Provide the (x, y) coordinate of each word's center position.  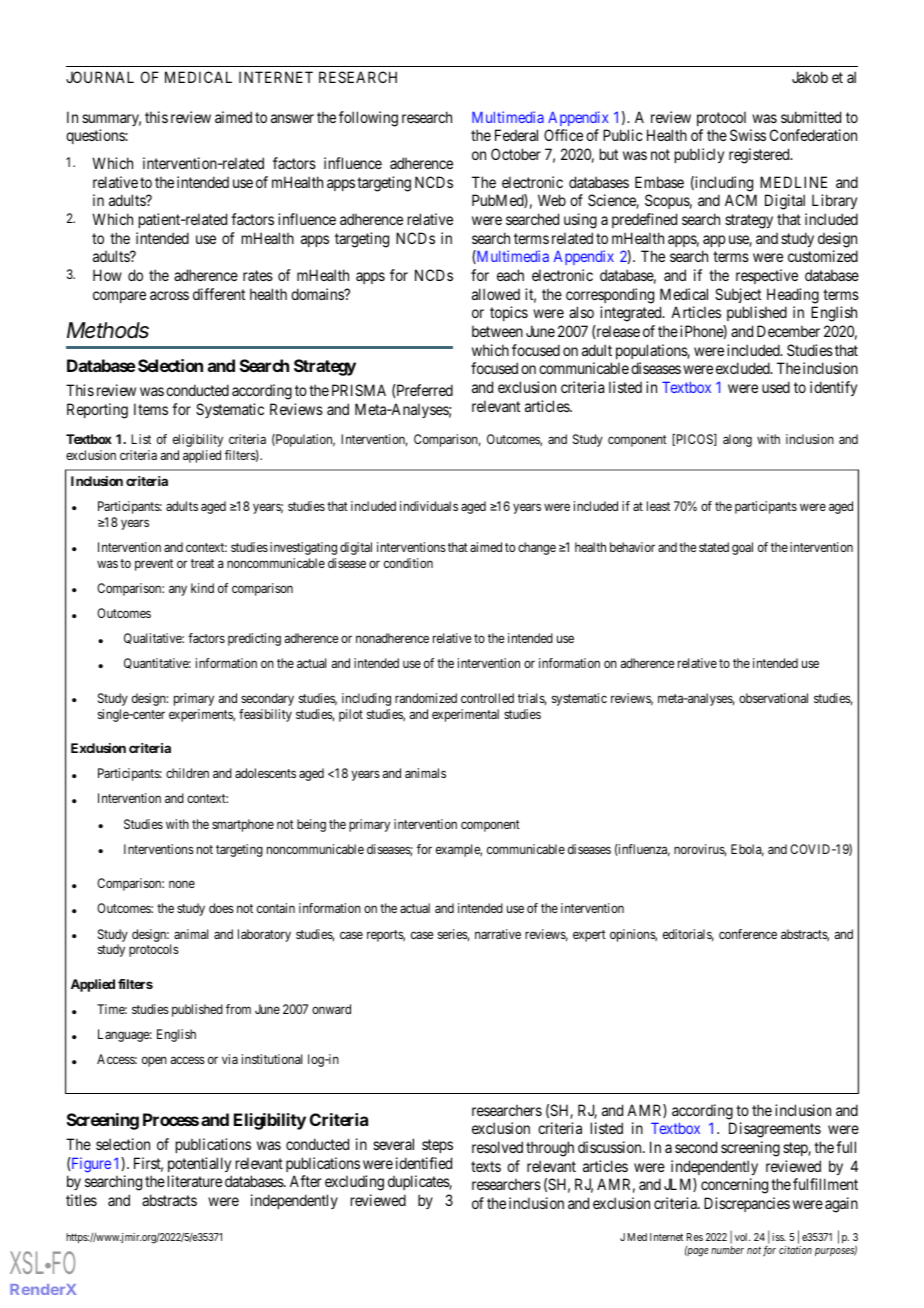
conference (748, 934)
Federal (516, 135)
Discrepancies (747, 1204)
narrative (498, 934)
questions (96, 136)
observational (773, 698)
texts (486, 1166)
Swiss (748, 135)
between (497, 331)
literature (195, 1181)
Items (151, 409)
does (221, 908)
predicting (254, 639)
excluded (744, 368)
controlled (487, 698)
